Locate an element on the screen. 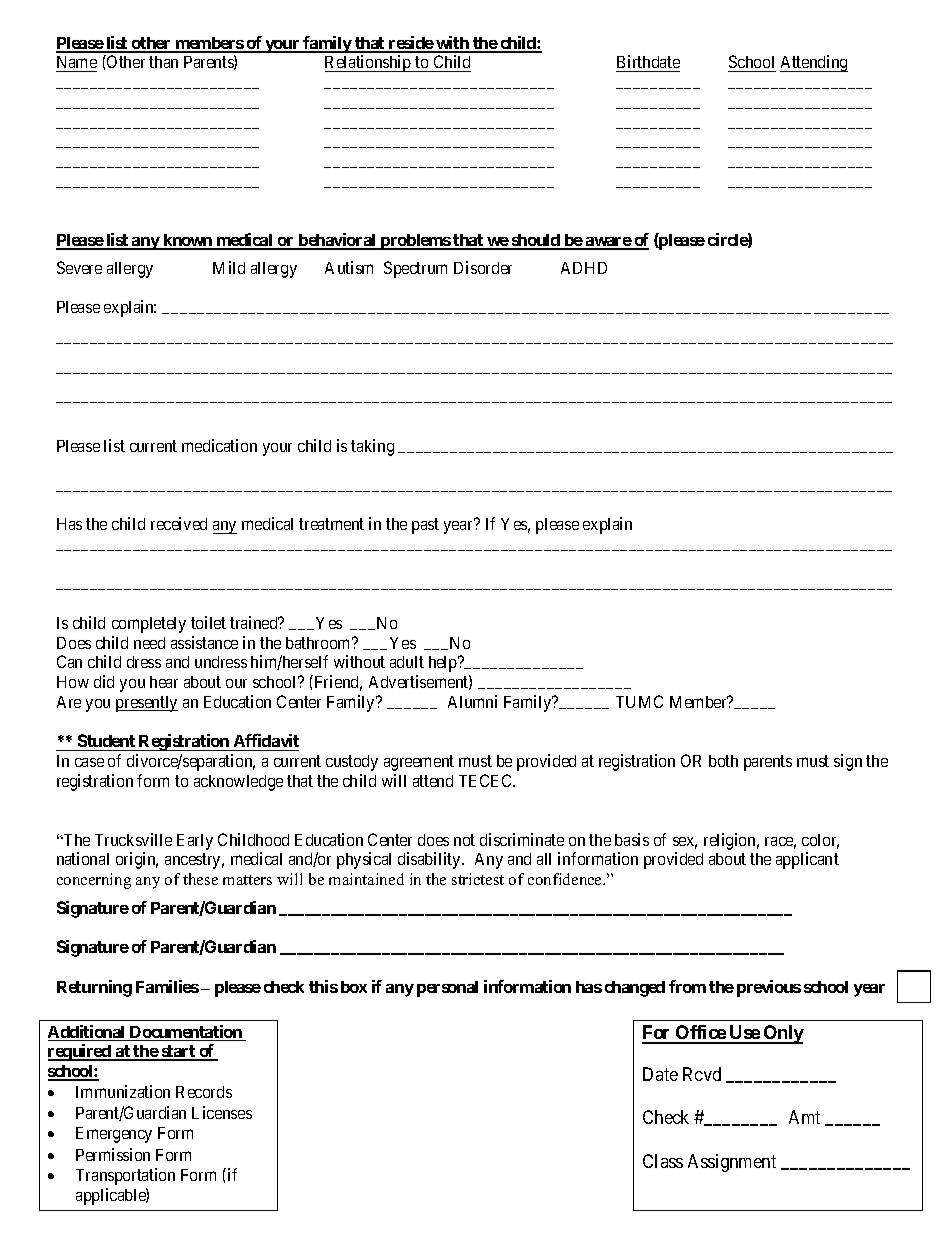  past is located at coordinates (425, 526).
